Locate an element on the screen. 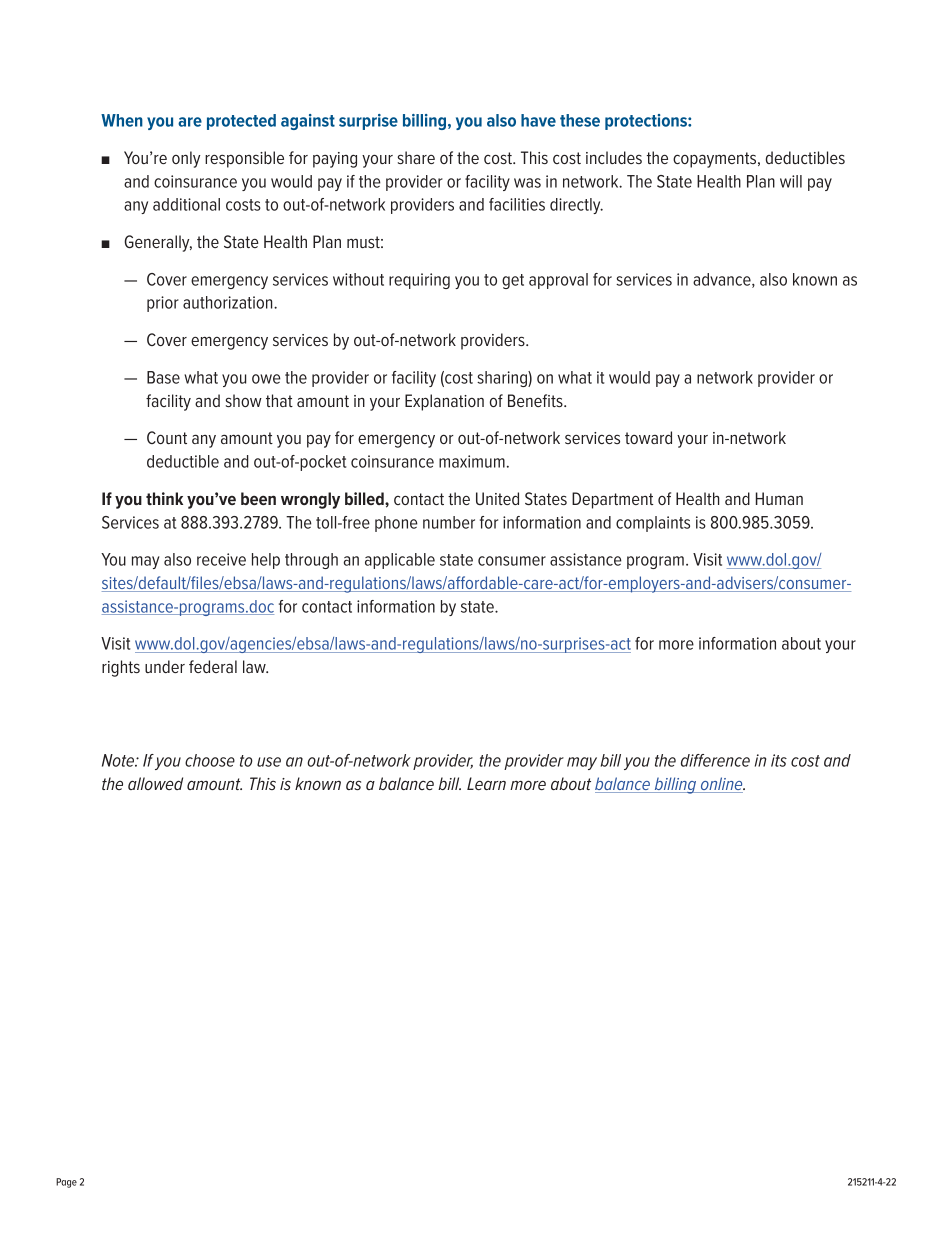 The width and height of the screenshot is (952, 1233). complaints is located at coordinates (653, 524).
